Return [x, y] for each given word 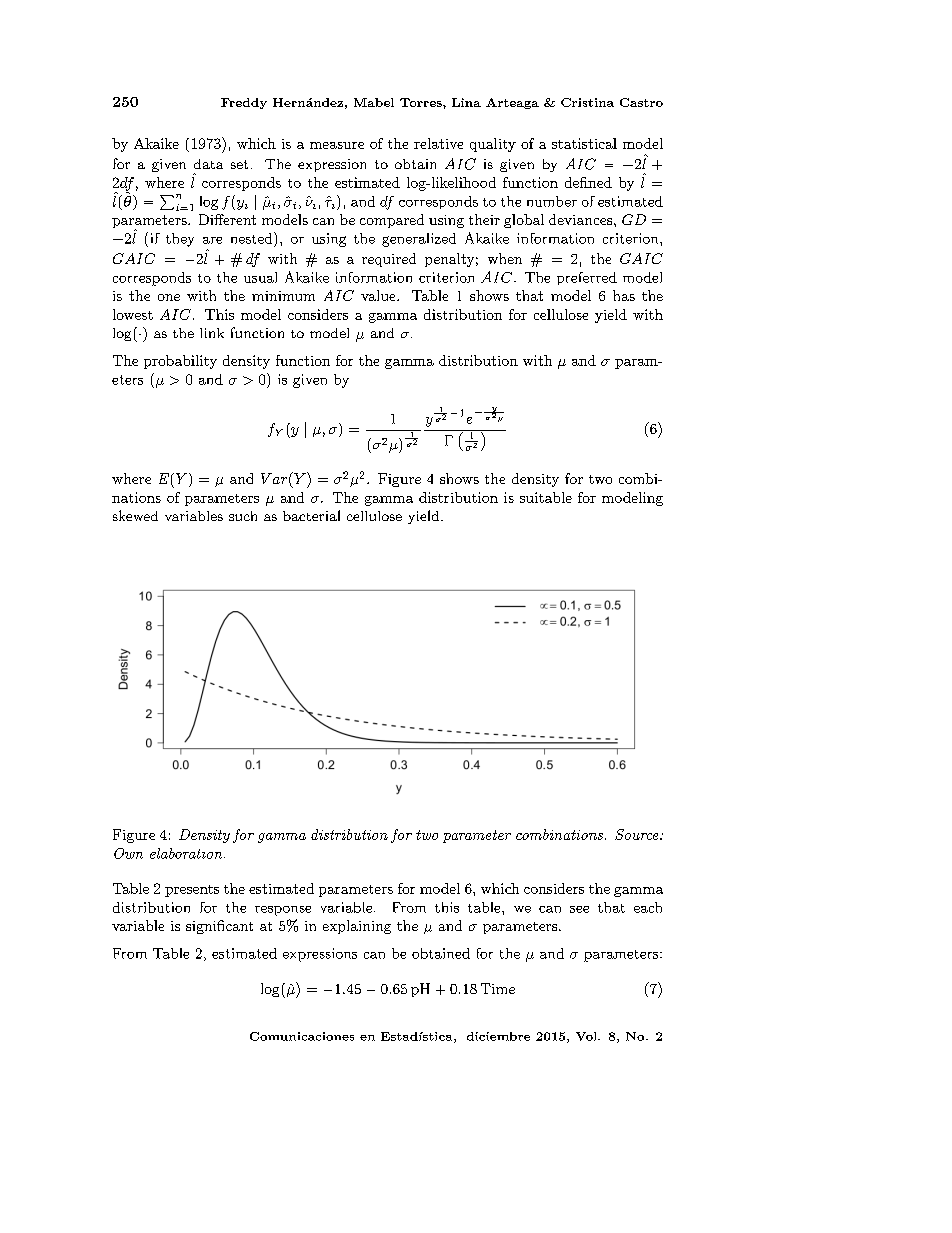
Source [638, 834]
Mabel [374, 102]
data [208, 164]
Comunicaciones [302, 1036]
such [243, 516]
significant [219, 927]
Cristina [587, 102]
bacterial [311, 515]
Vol [587, 1036]
